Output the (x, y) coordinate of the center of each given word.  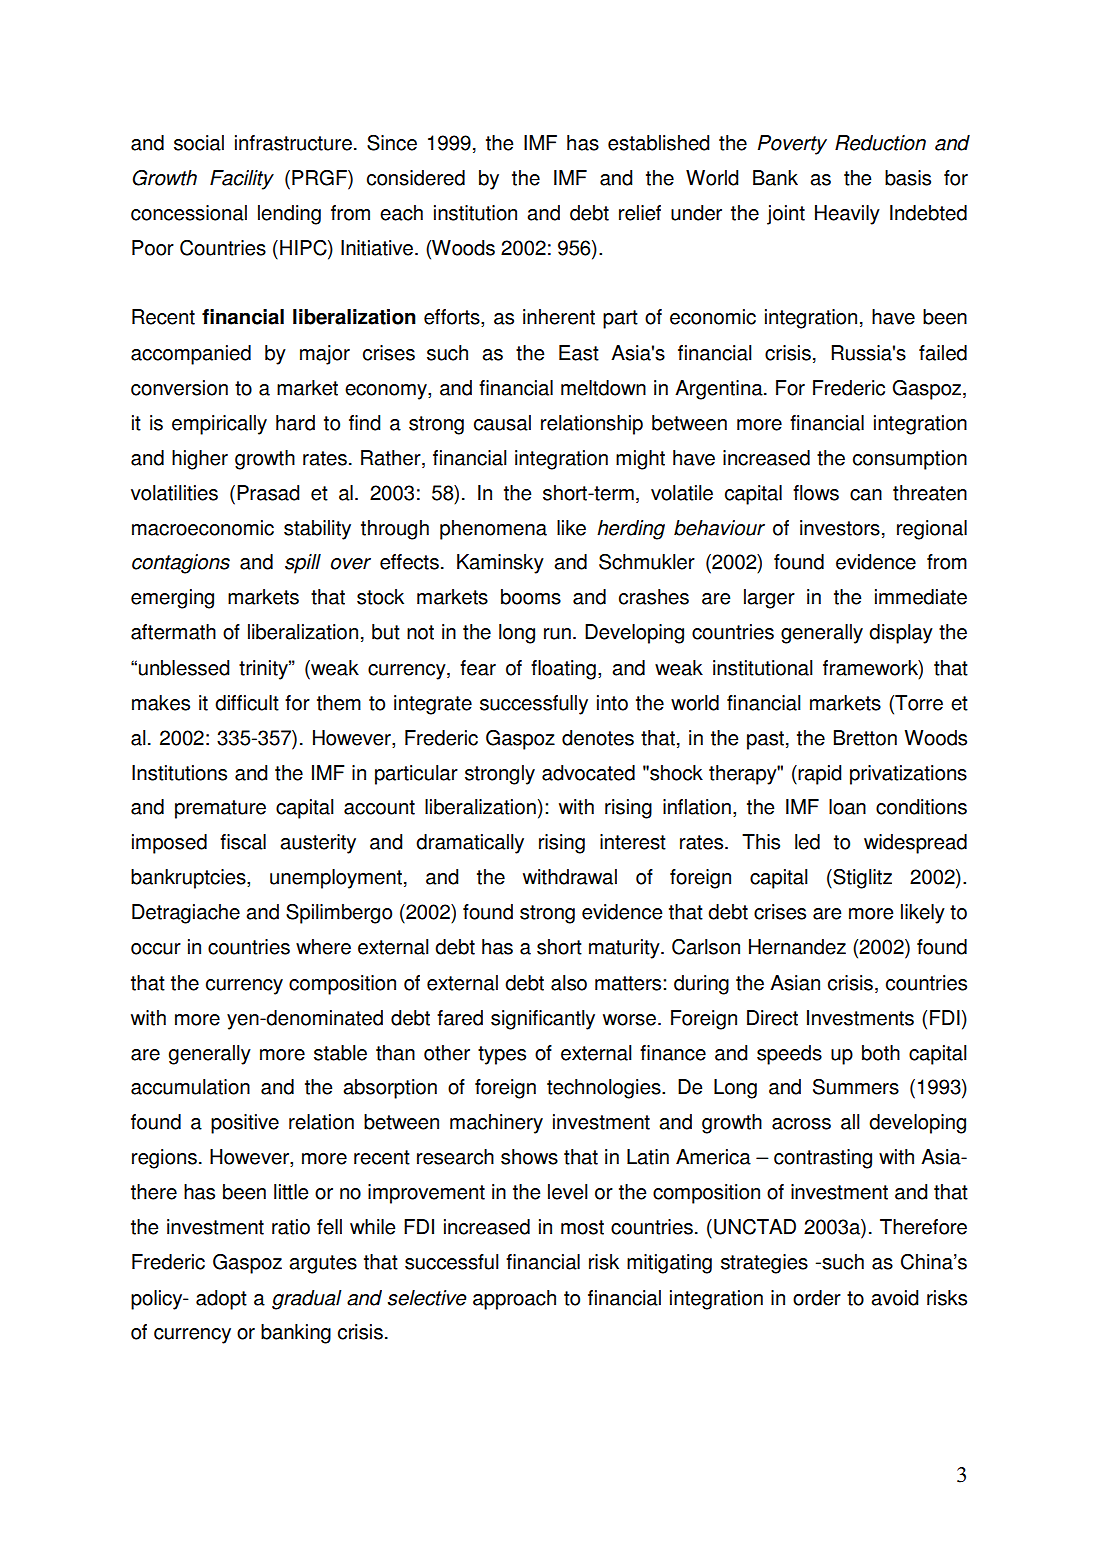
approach (514, 1300)
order (817, 1298)
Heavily (847, 215)
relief (640, 213)
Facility (242, 180)
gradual (307, 1300)
